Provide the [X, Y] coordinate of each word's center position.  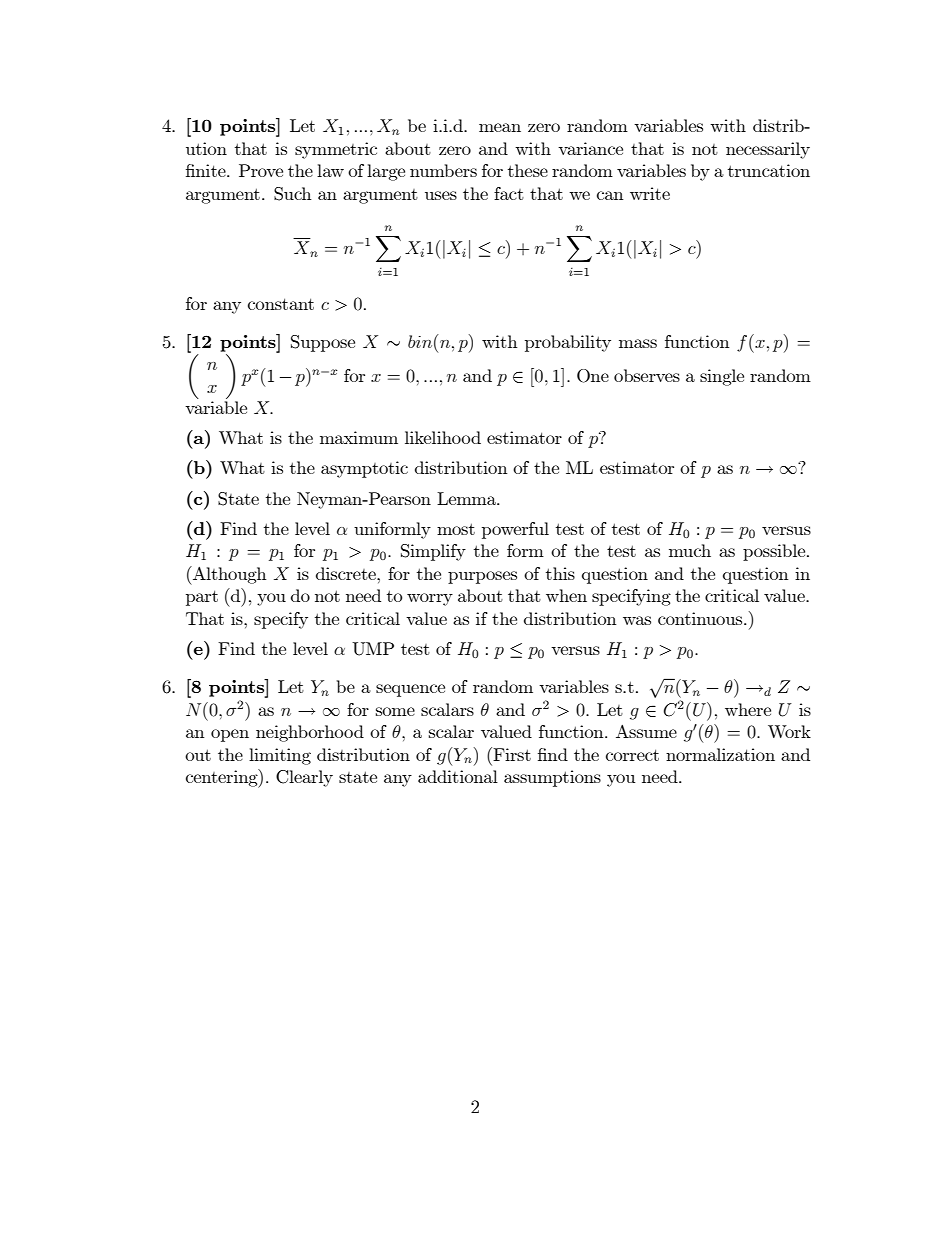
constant [281, 304]
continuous [701, 618]
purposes [482, 577]
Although [228, 575]
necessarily [768, 150]
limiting [280, 756]
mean [500, 127]
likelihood [443, 437]
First [511, 754]
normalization [720, 754]
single [722, 377]
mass [638, 343]
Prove [261, 170]
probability [568, 343]
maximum [359, 437]
